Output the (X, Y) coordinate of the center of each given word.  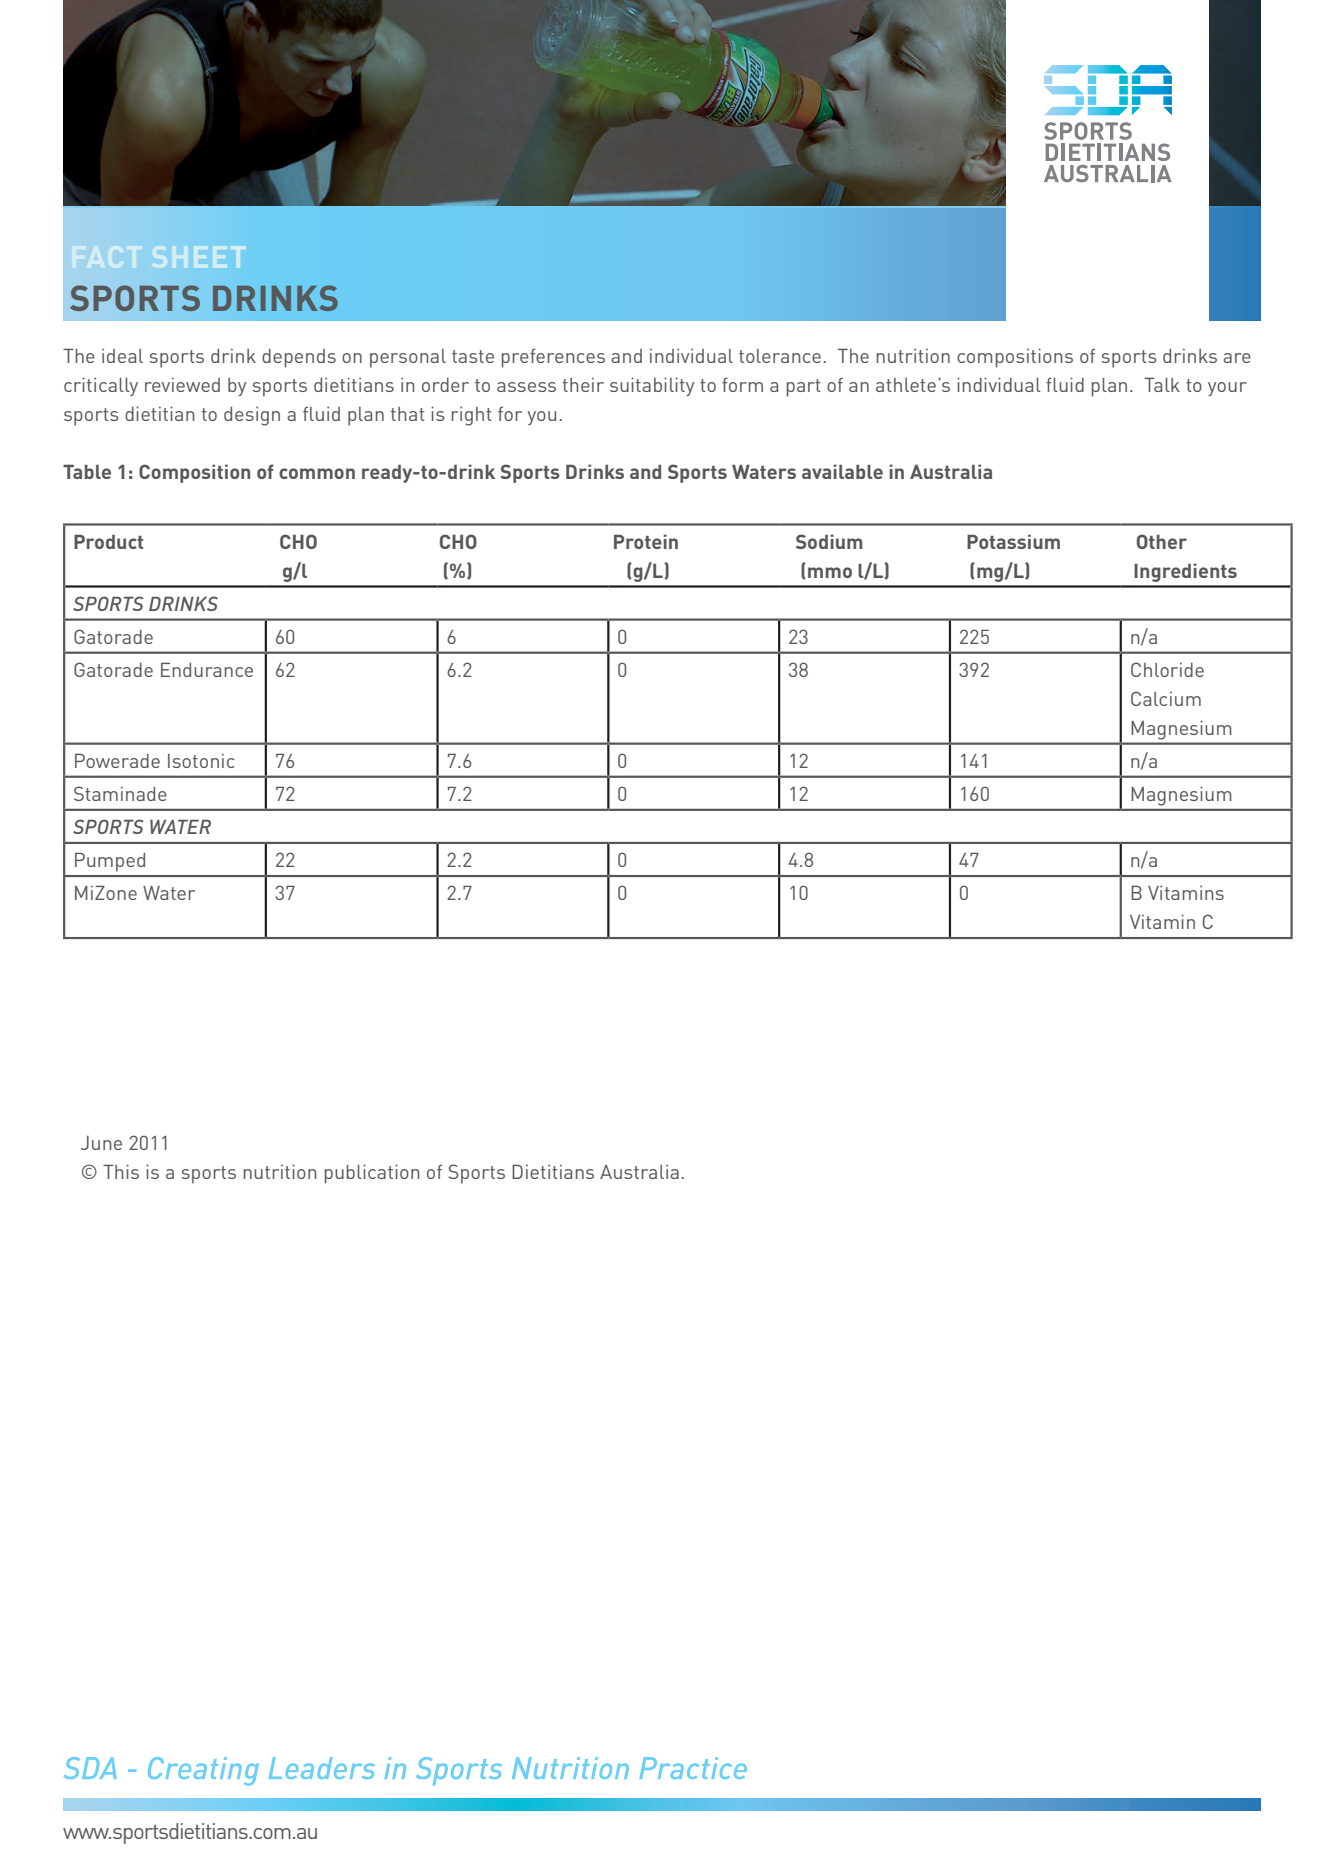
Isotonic (201, 761)
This (121, 1171)
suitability (652, 386)
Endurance (207, 670)
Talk (1162, 385)
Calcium (1166, 698)
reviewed (182, 385)
